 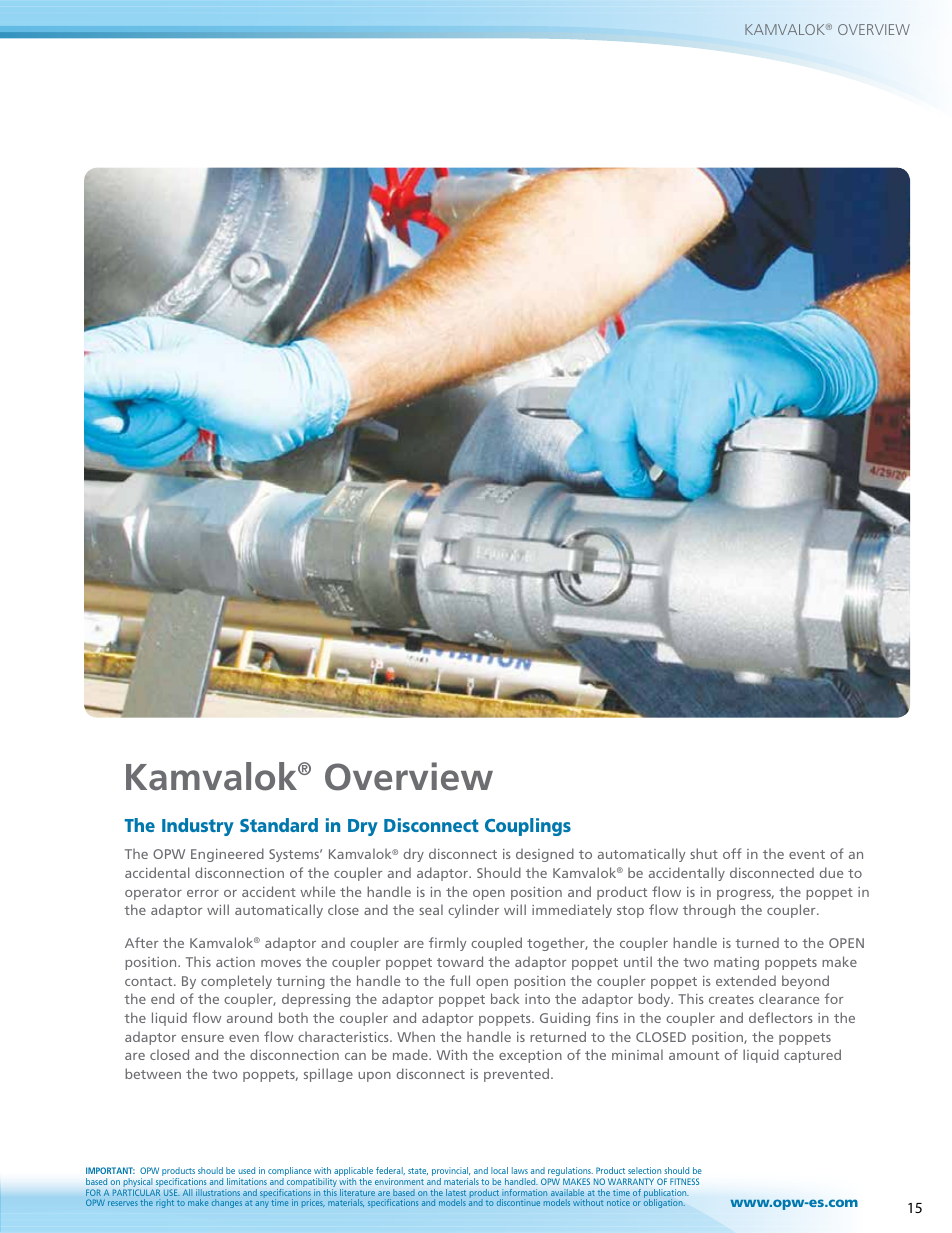 What do you see at coordinates (528, 827) in the image?
I see `Couplings` at bounding box center [528, 827].
